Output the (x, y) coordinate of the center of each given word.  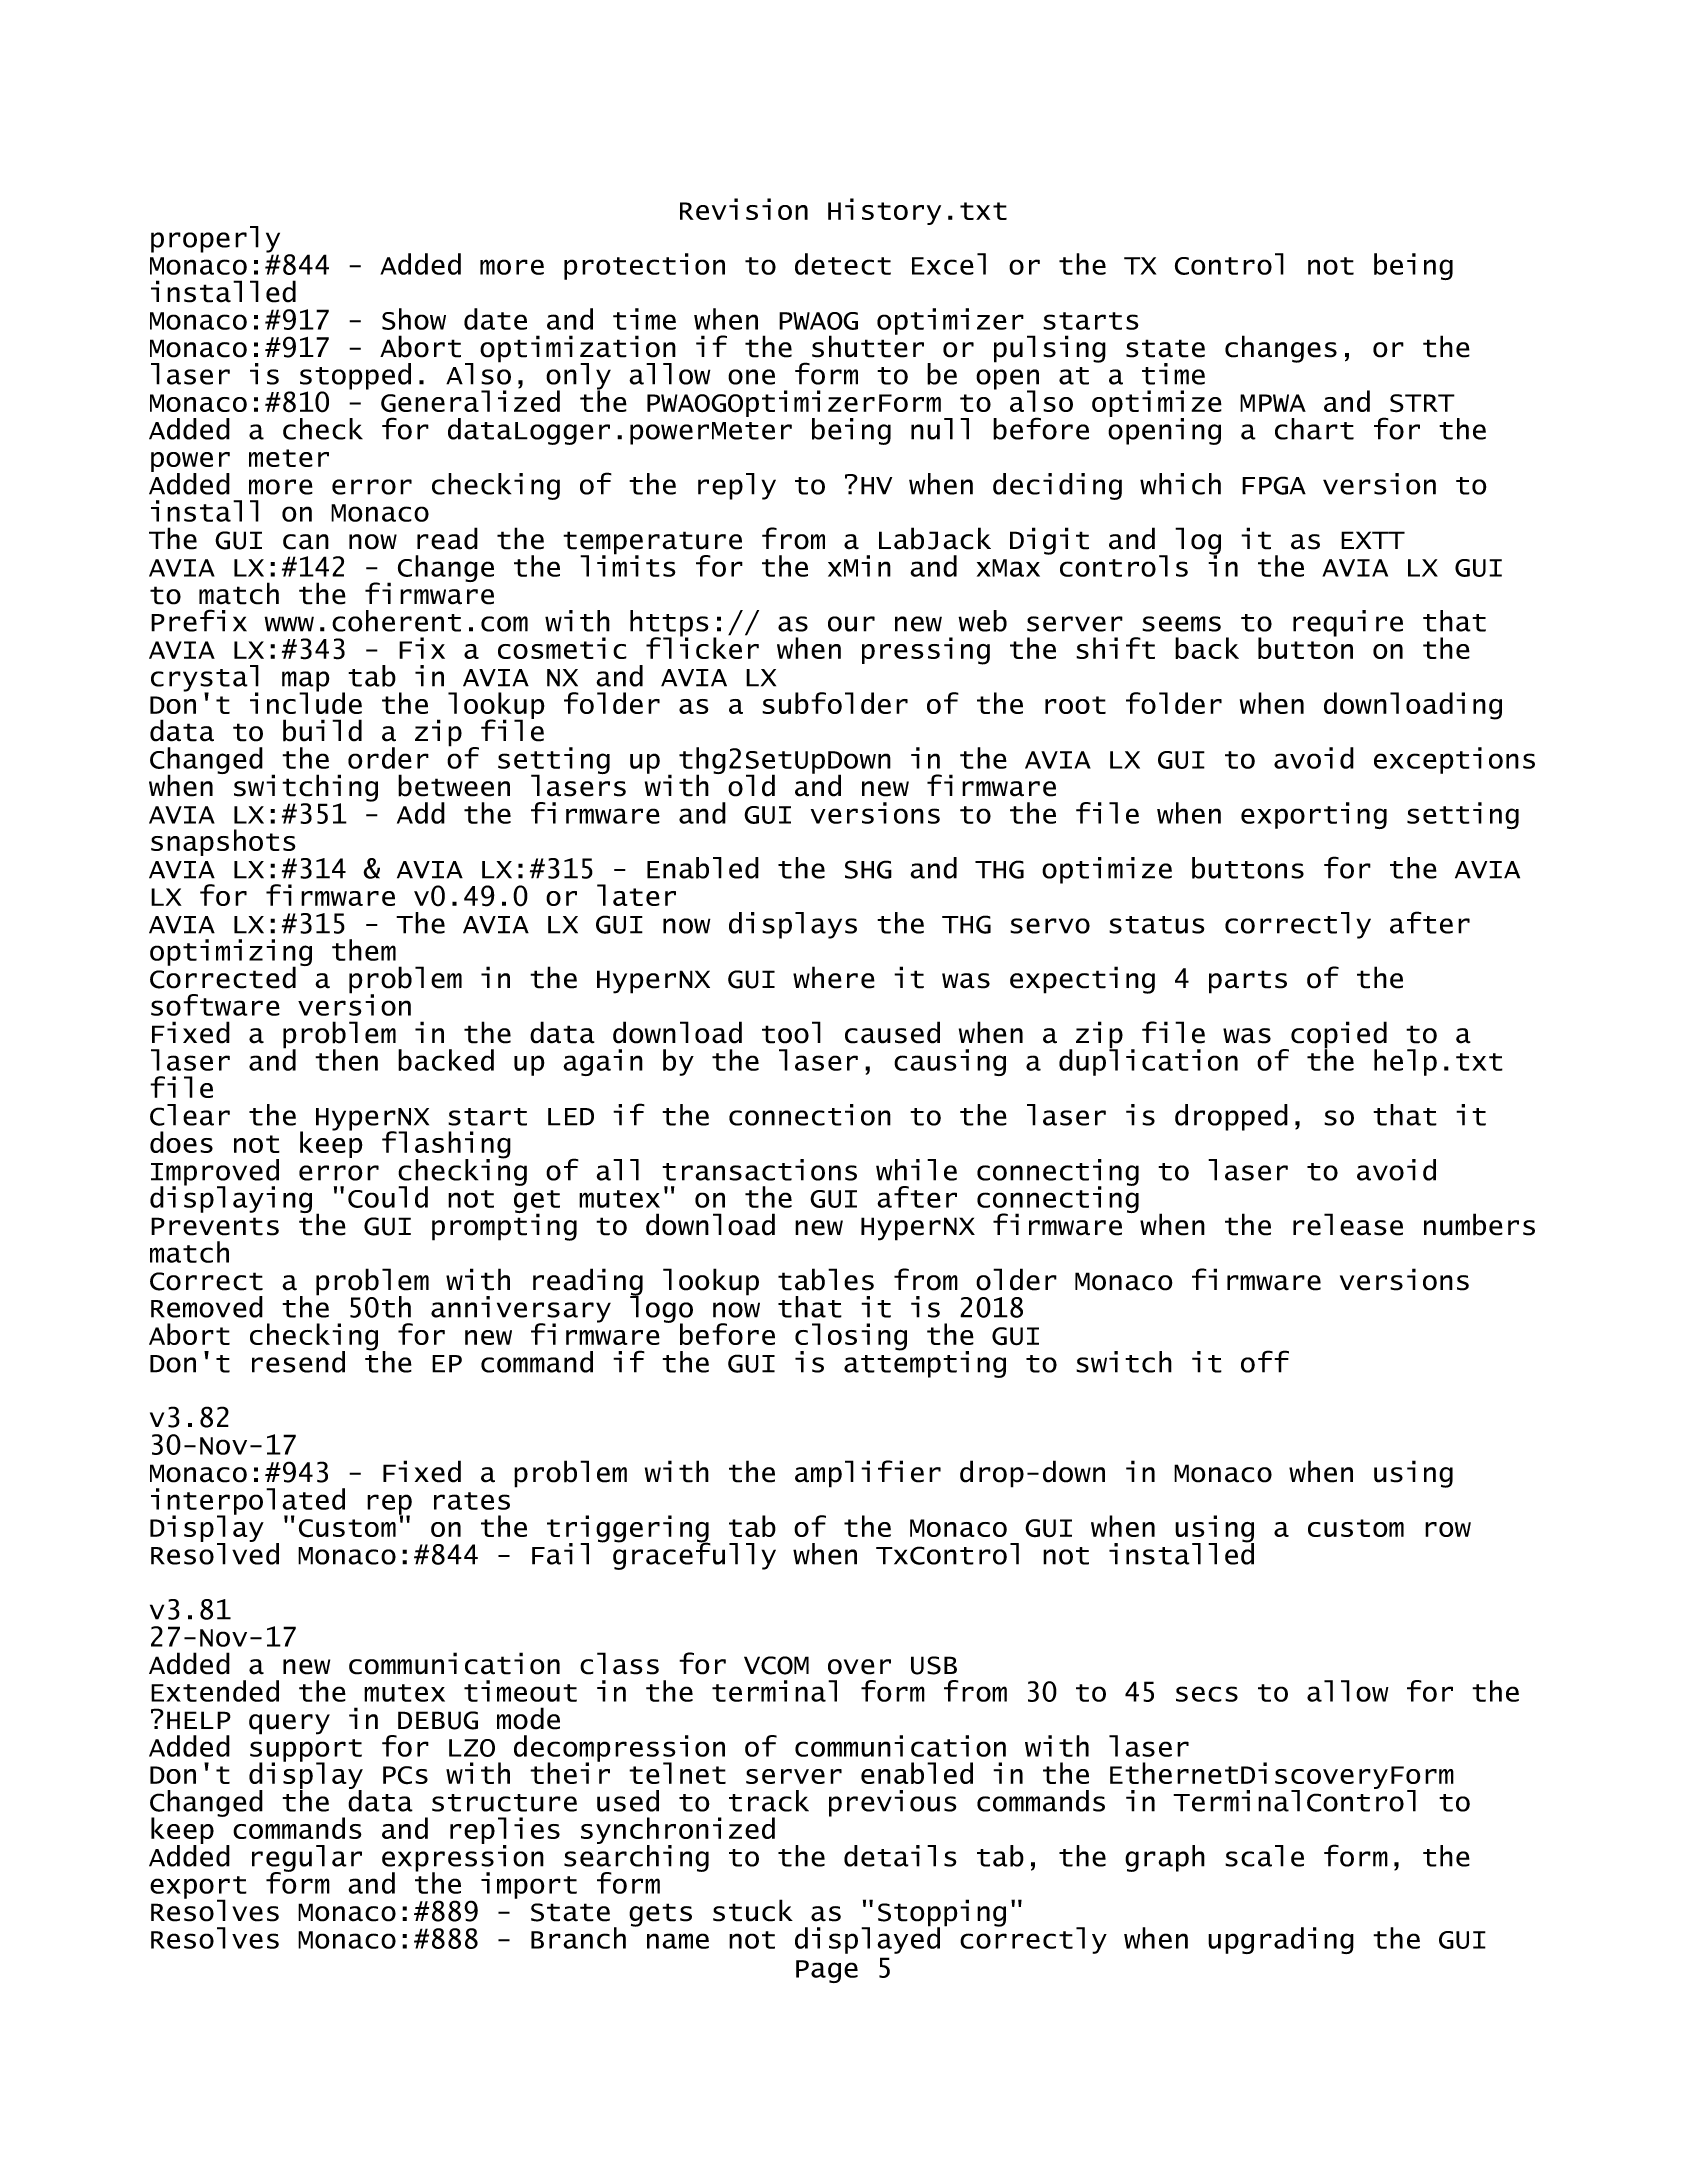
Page (827, 1971)
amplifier (868, 1474)
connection (810, 1115)
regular (307, 1859)
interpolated (248, 1502)
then (346, 1060)
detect (843, 264)
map (306, 682)
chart (1314, 429)
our (851, 624)
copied (1339, 1036)
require (1348, 623)
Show (414, 319)
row (1448, 1529)
